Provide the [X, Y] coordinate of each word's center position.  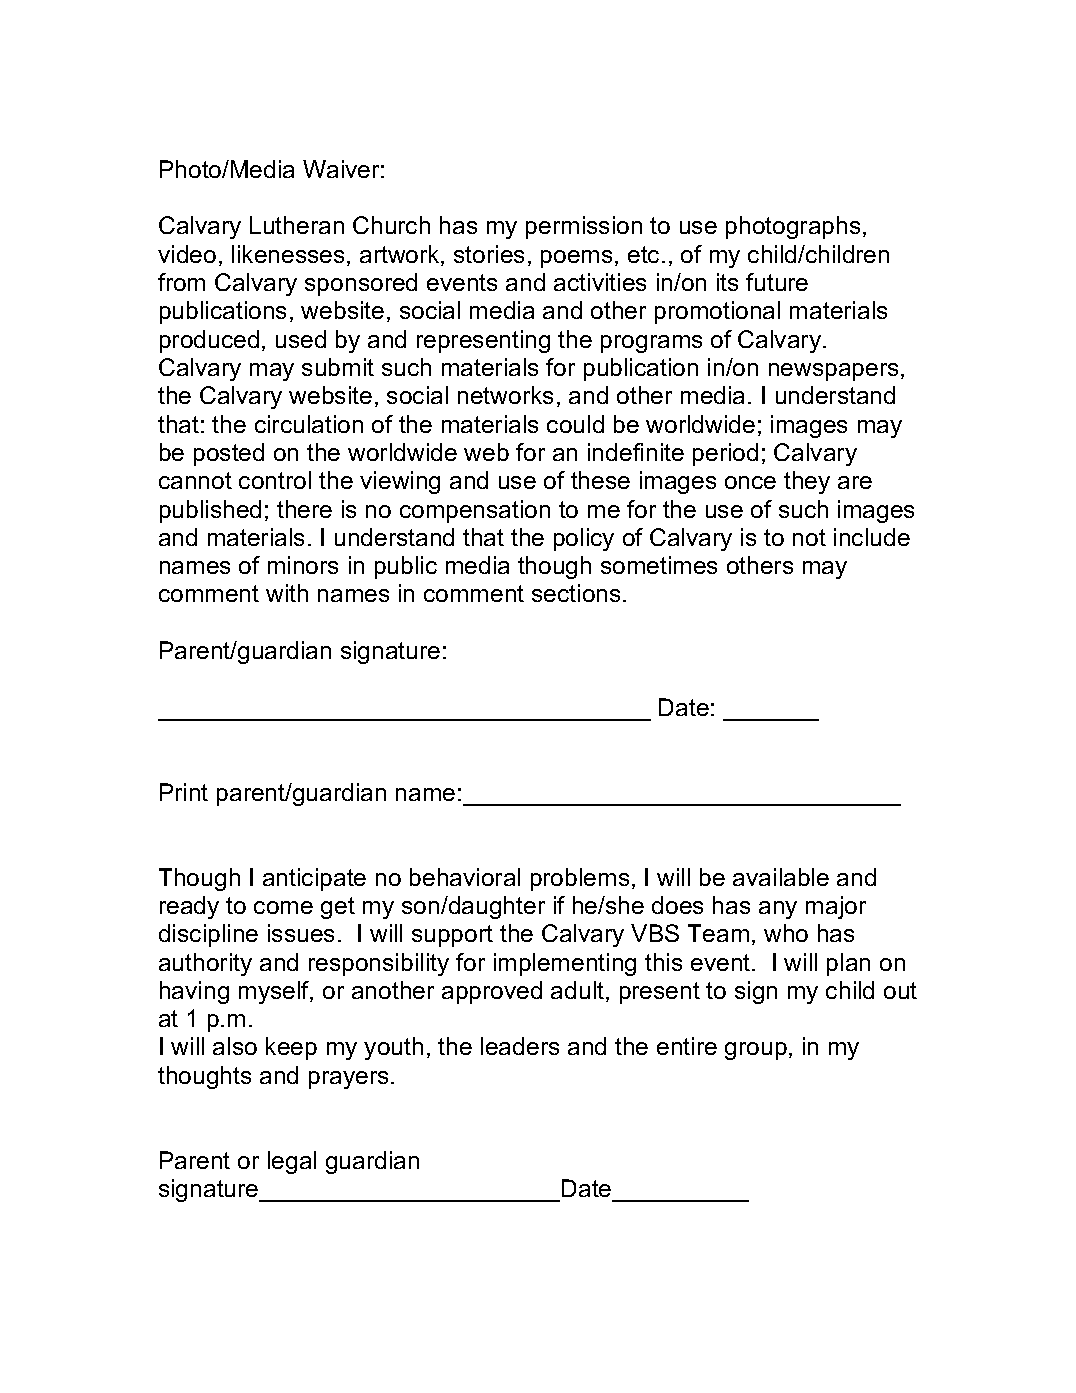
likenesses [288, 254]
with [287, 593]
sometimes [659, 565]
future [777, 282]
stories [489, 254]
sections [576, 593]
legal [292, 1162]
